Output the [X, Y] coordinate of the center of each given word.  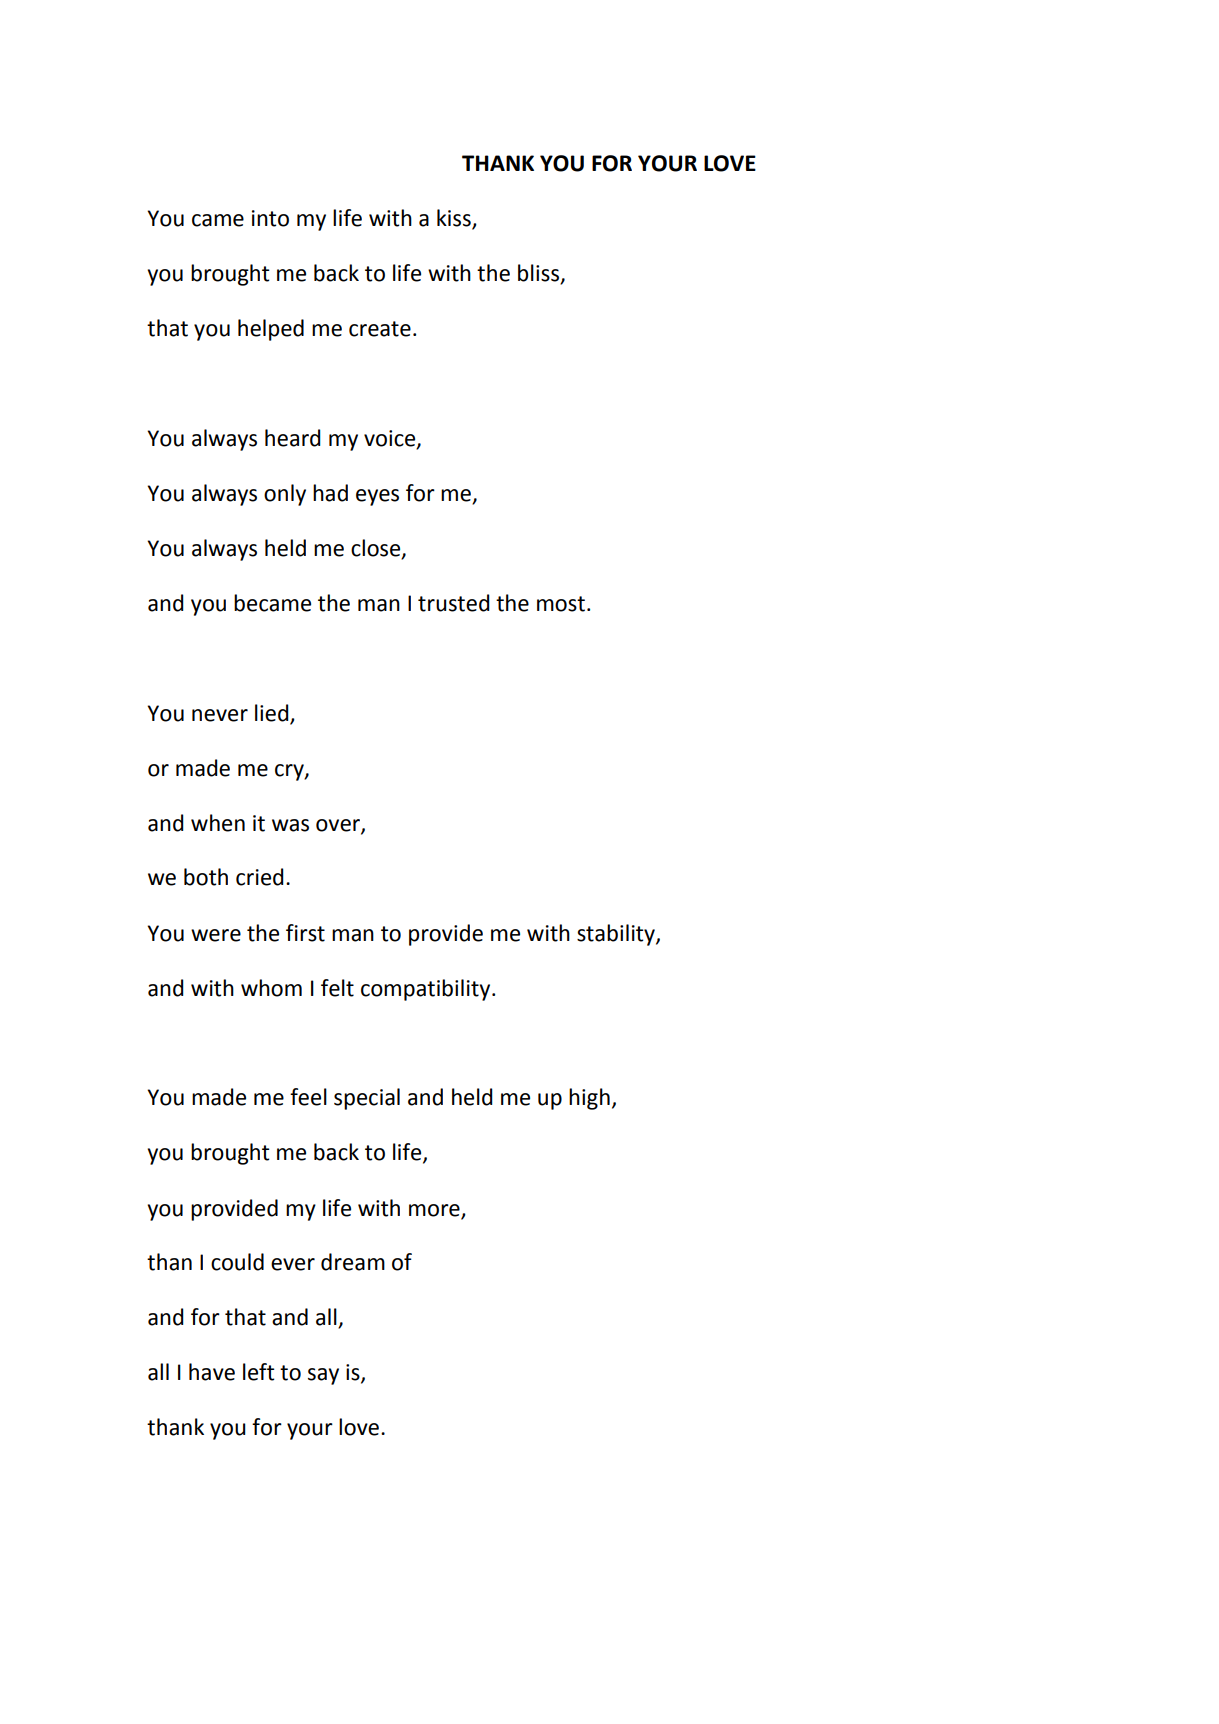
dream [353, 1262]
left [258, 1372]
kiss [455, 219]
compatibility [427, 990]
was [290, 825]
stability [617, 935]
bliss [540, 273]
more [434, 1210]
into [270, 218]
